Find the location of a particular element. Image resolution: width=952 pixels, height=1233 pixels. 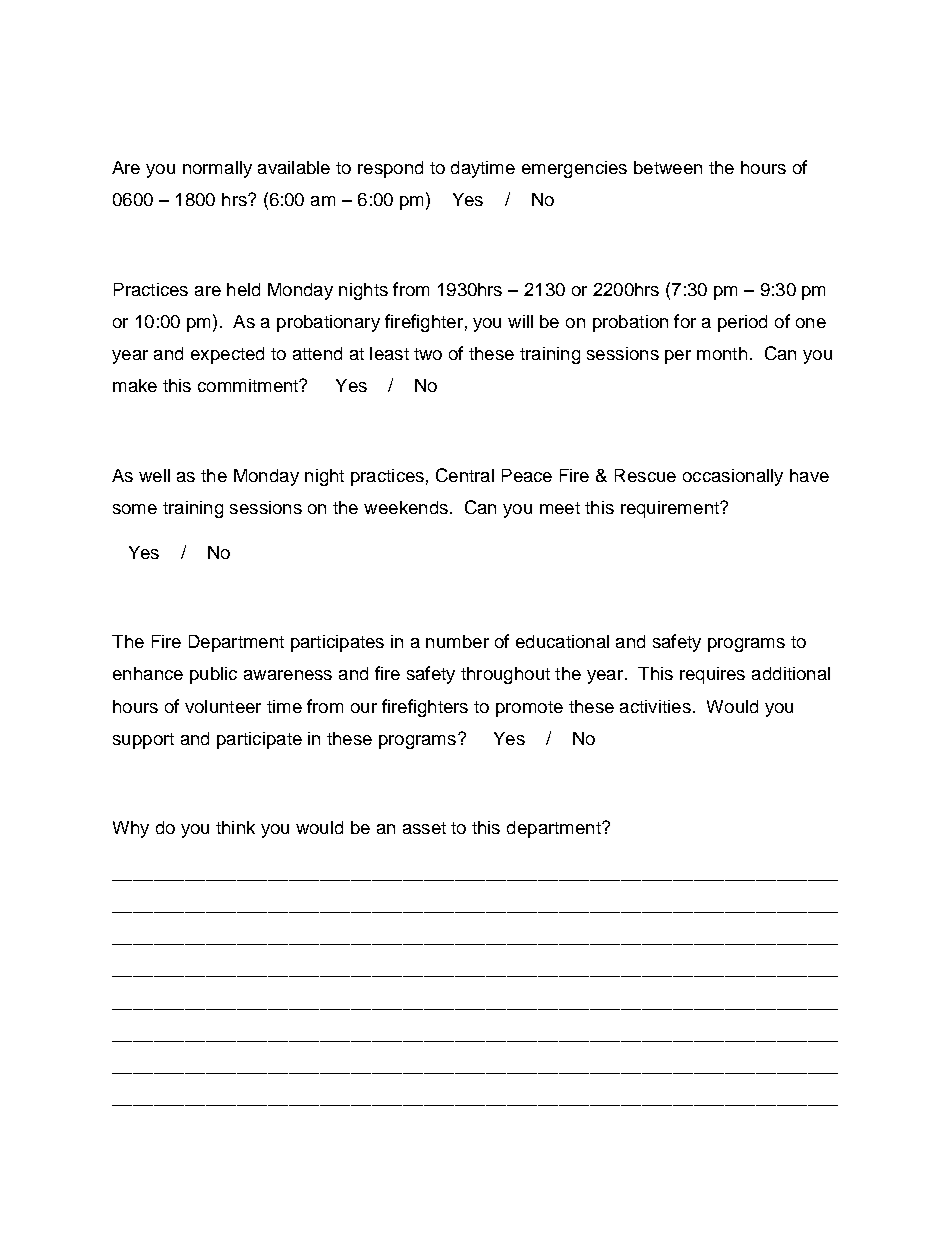

requires is located at coordinates (712, 675).
